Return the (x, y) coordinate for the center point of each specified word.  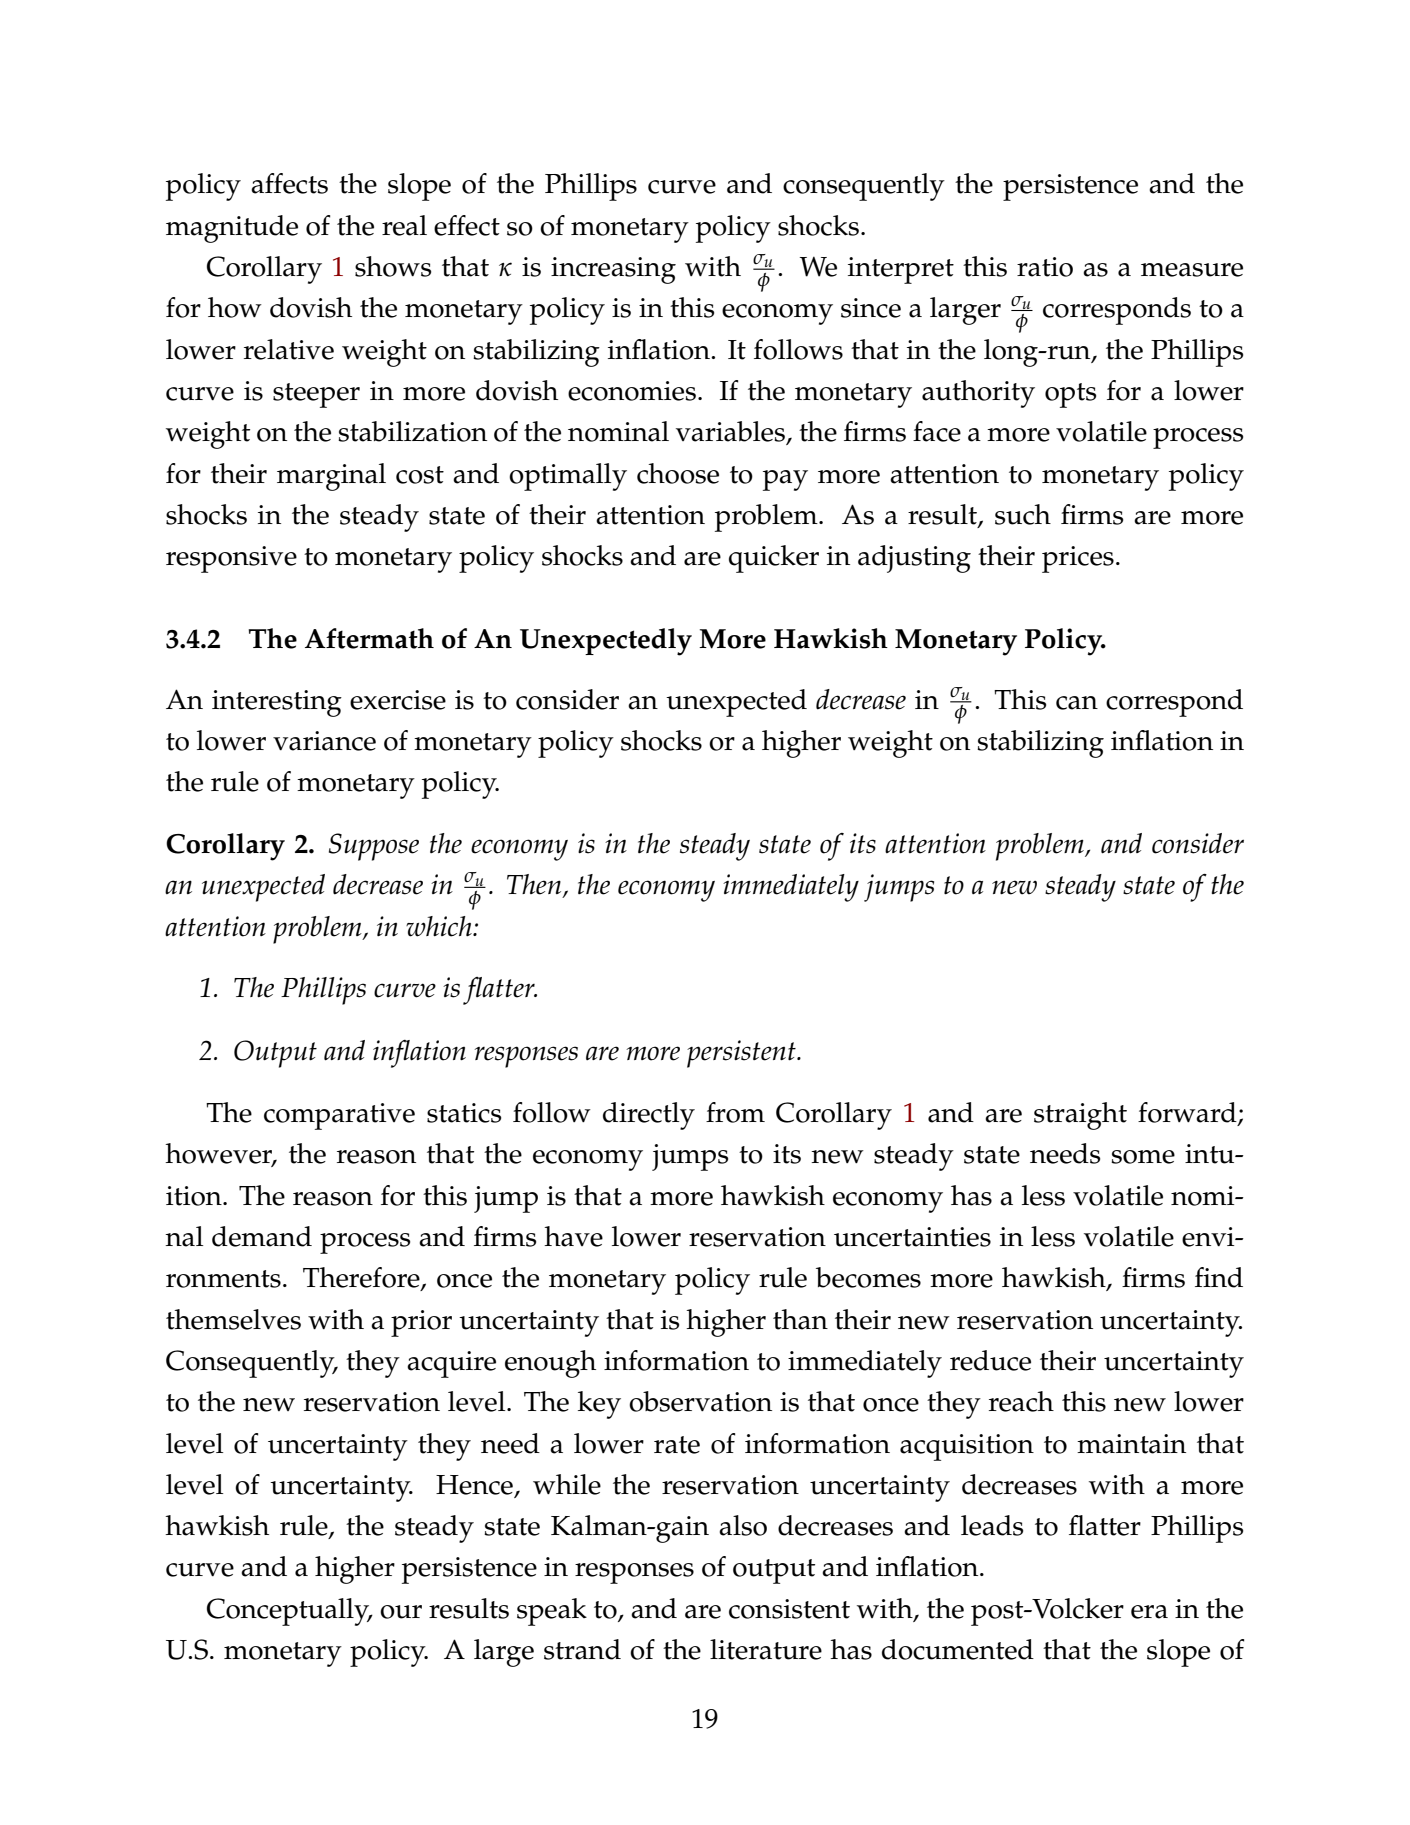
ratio (1045, 267)
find (1219, 1277)
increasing (613, 270)
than (800, 1319)
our (401, 1612)
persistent (742, 1054)
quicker (774, 559)
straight (1080, 1116)
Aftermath (369, 638)
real (404, 225)
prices (1078, 559)
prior (421, 1323)
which (440, 926)
